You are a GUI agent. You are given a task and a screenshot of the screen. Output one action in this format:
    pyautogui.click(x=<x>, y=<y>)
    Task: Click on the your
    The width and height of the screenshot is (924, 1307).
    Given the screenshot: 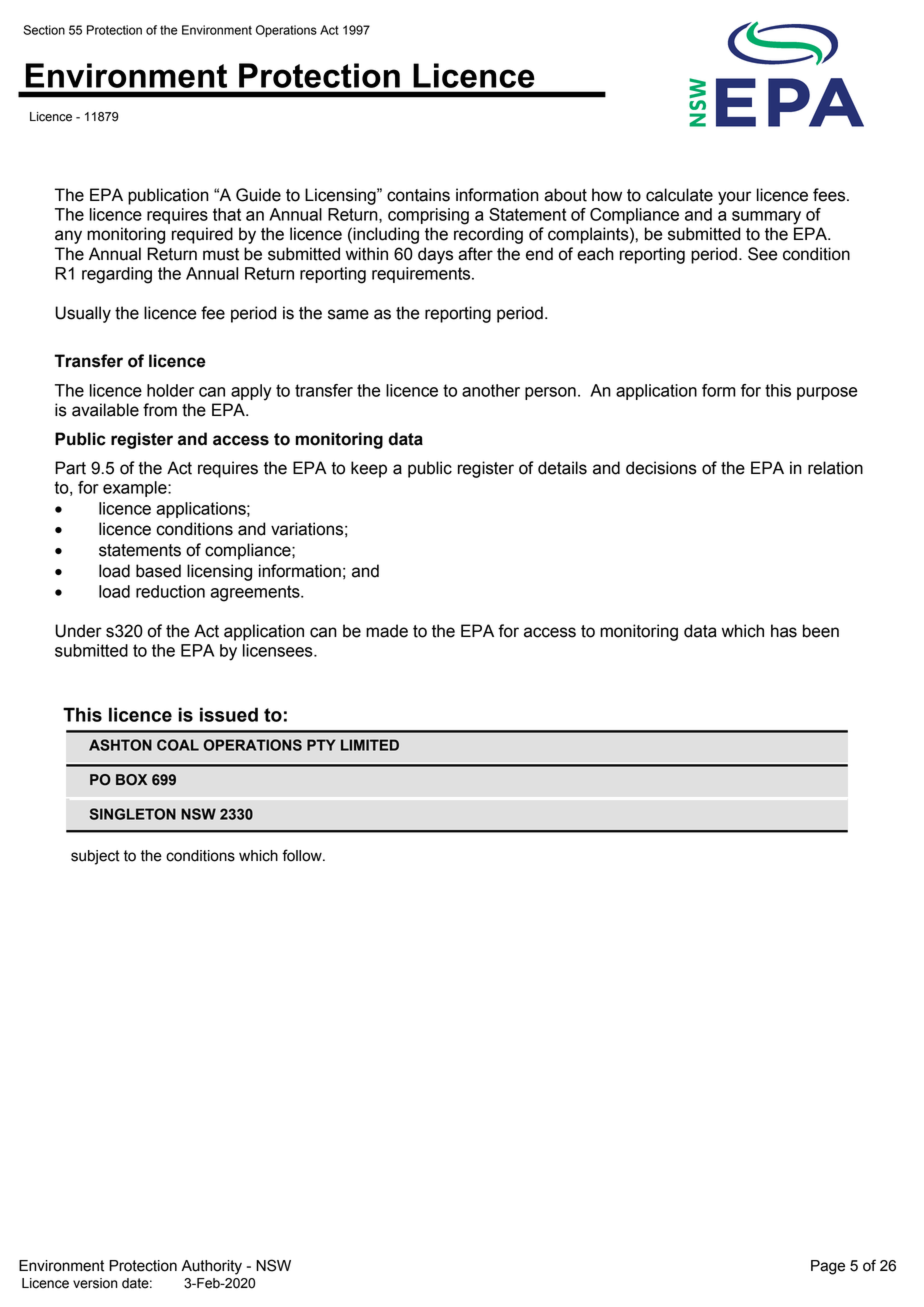 What is the action you would take?
    pyautogui.click(x=734, y=198)
